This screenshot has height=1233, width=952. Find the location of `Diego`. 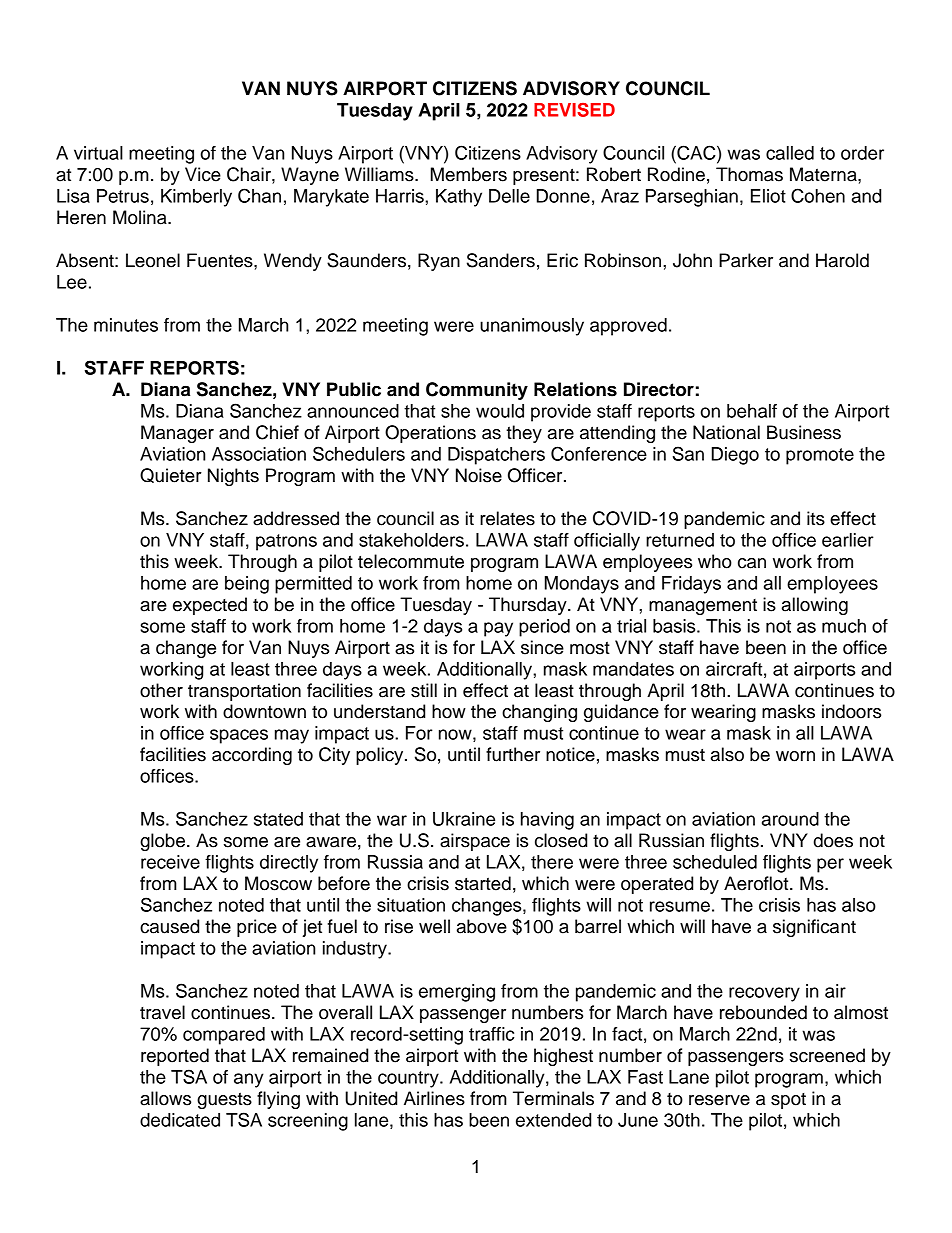

Diego is located at coordinates (735, 456).
